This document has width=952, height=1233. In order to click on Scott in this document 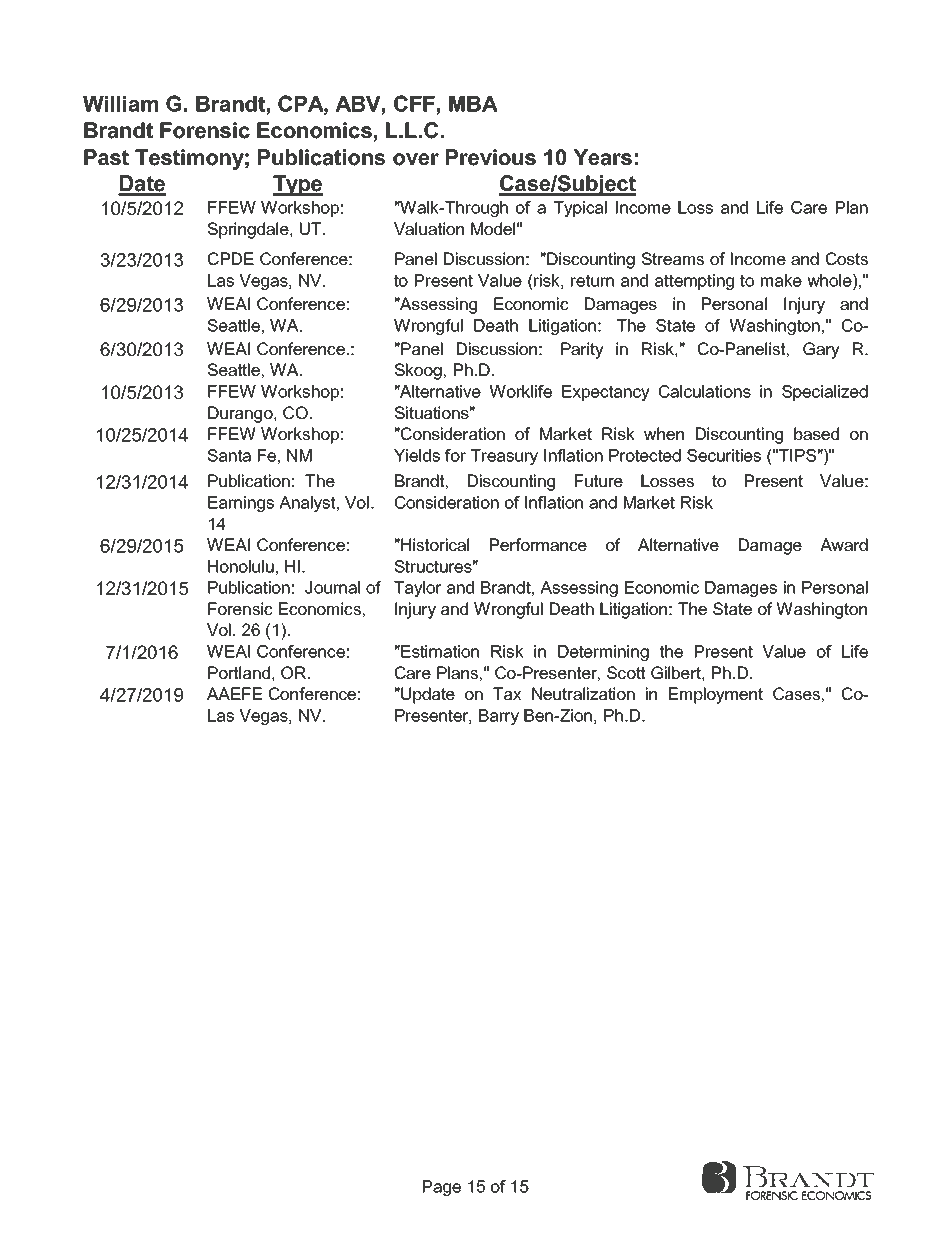, I will do `click(626, 672)`.
